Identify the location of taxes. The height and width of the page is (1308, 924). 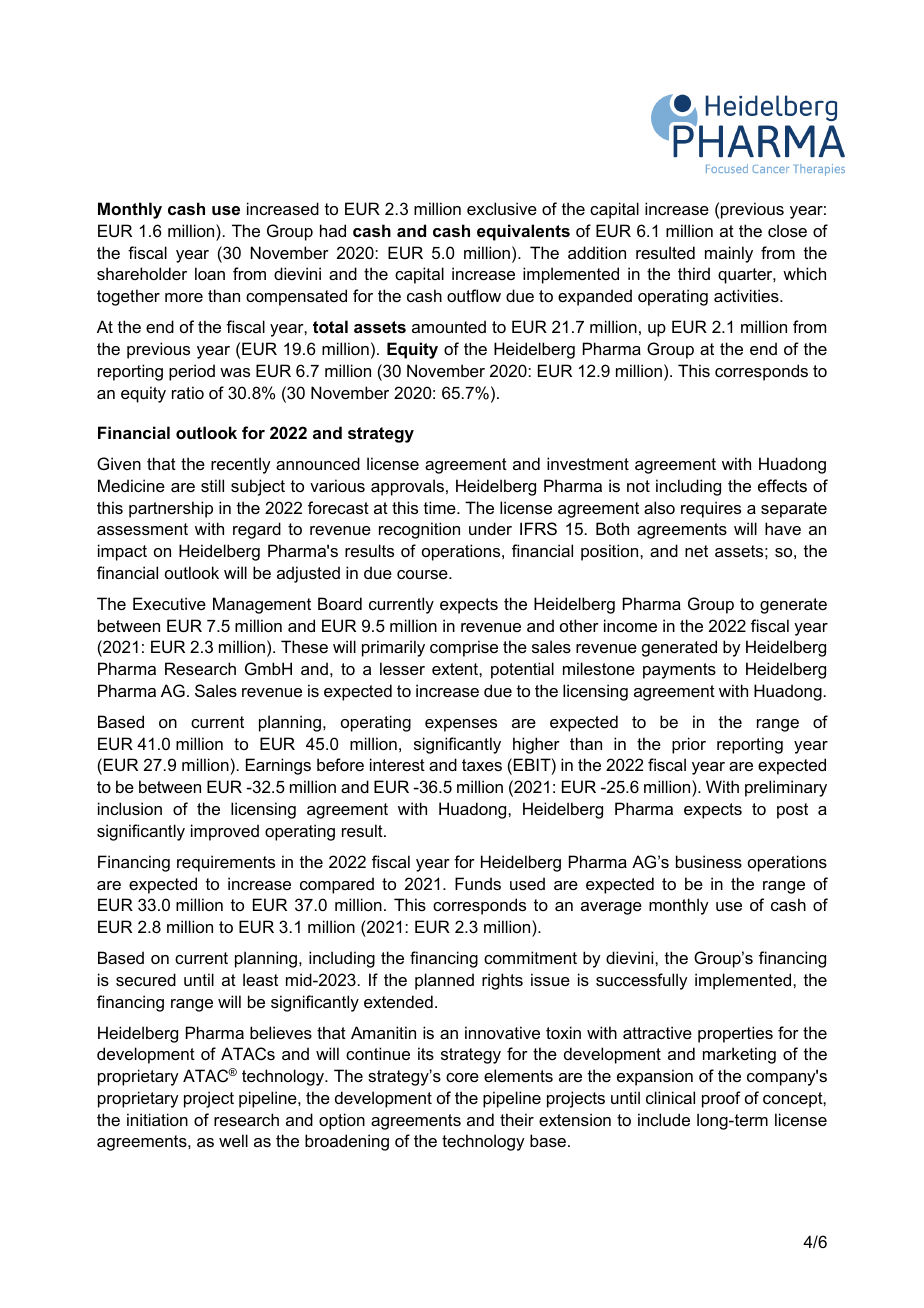
(482, 765).
